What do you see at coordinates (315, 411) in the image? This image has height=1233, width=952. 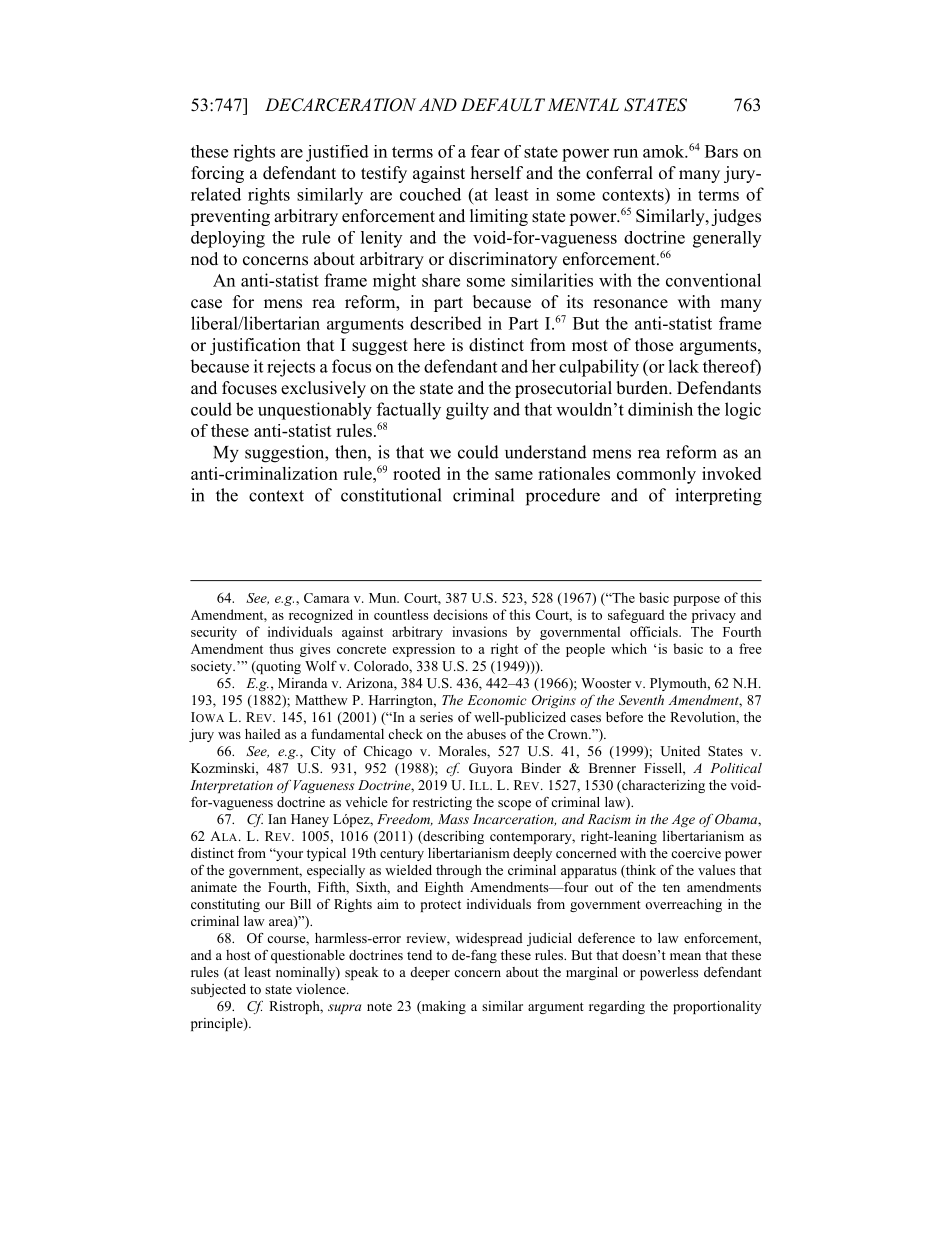 I see `unquestionably` at bounding box center [315, 411].
